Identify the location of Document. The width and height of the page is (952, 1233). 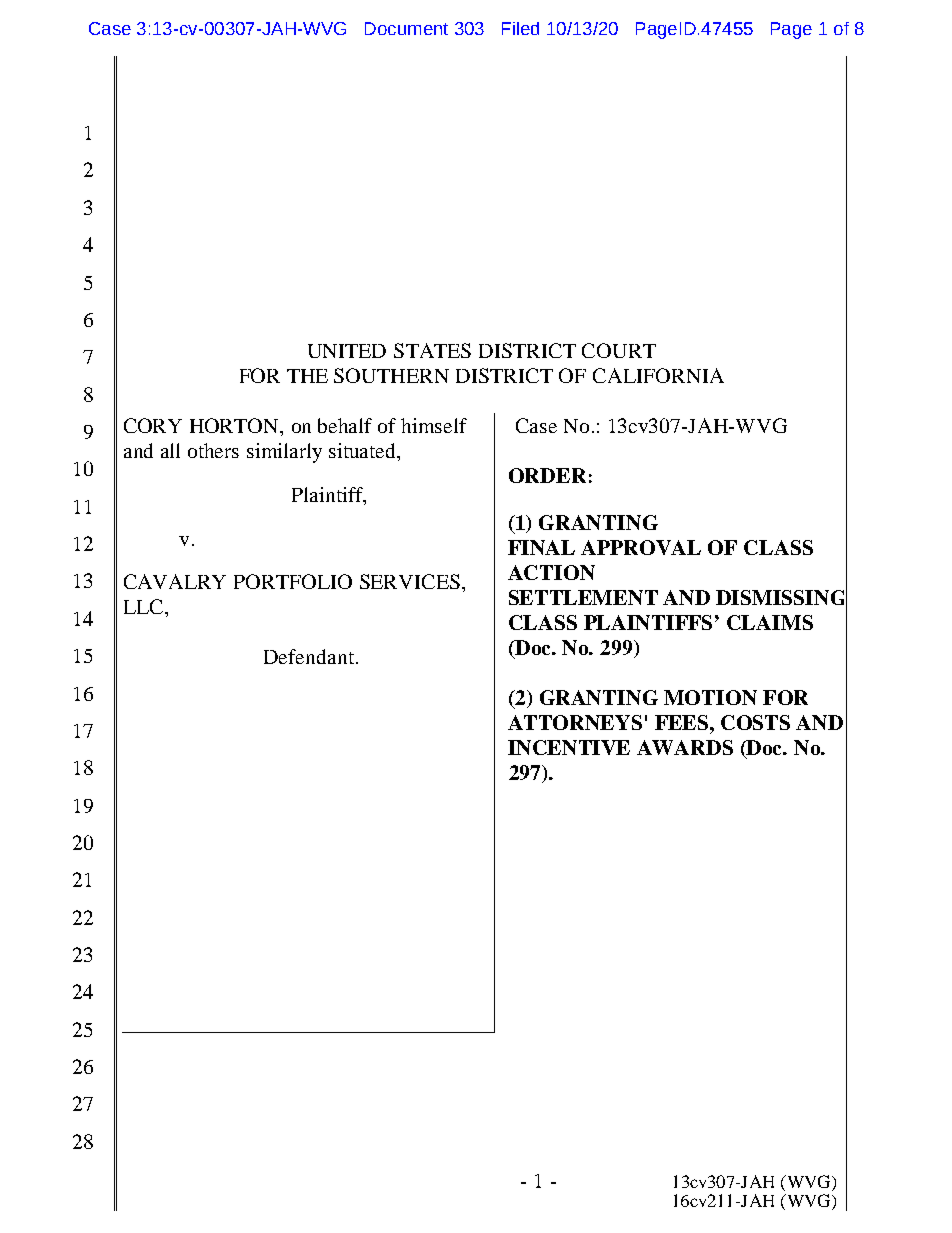
(406, 28).
